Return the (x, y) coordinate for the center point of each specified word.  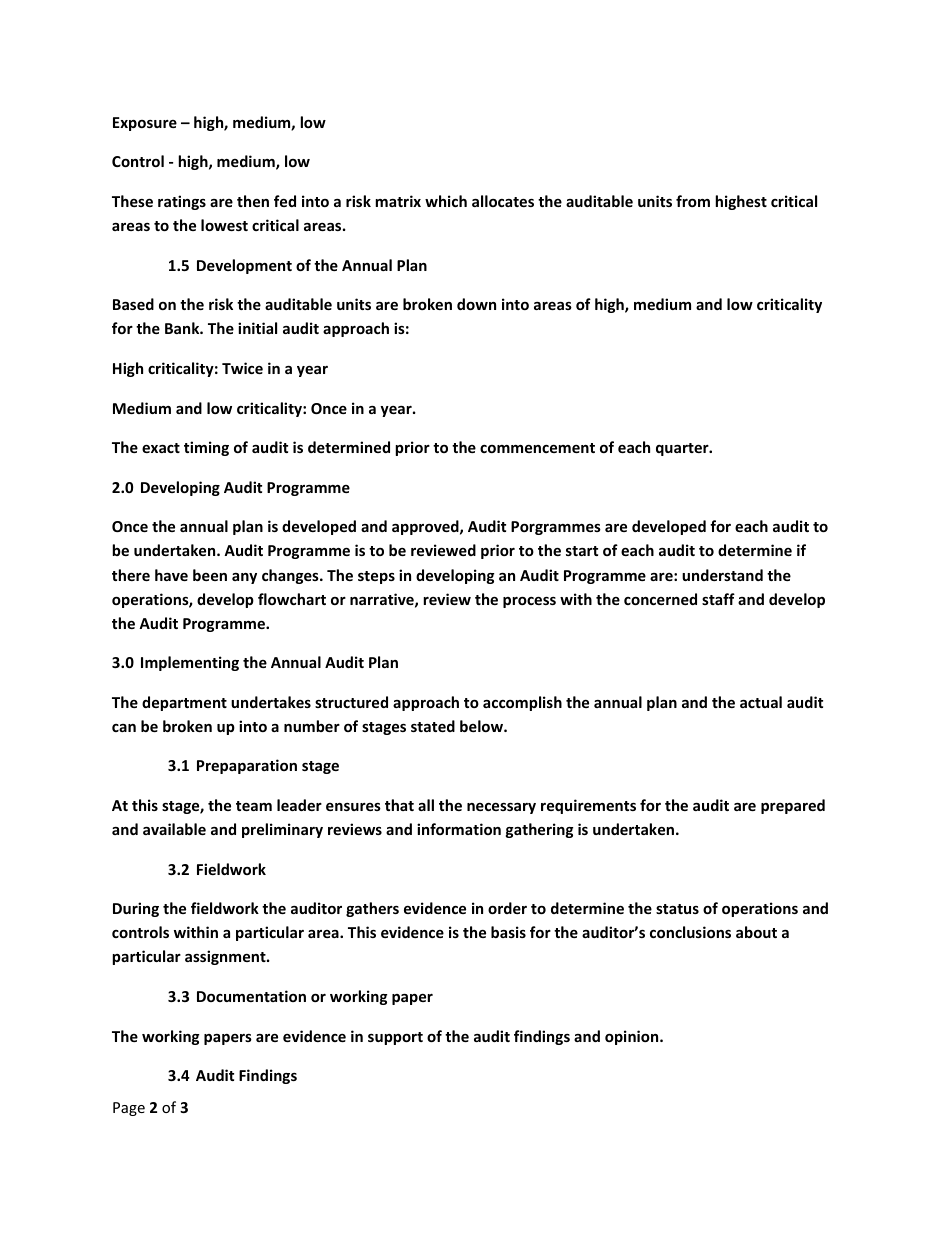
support (395, 1038)
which (446, 201)
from (693, 201)
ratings (182, 202)
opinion (633, 1037)
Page (129, 1109)
